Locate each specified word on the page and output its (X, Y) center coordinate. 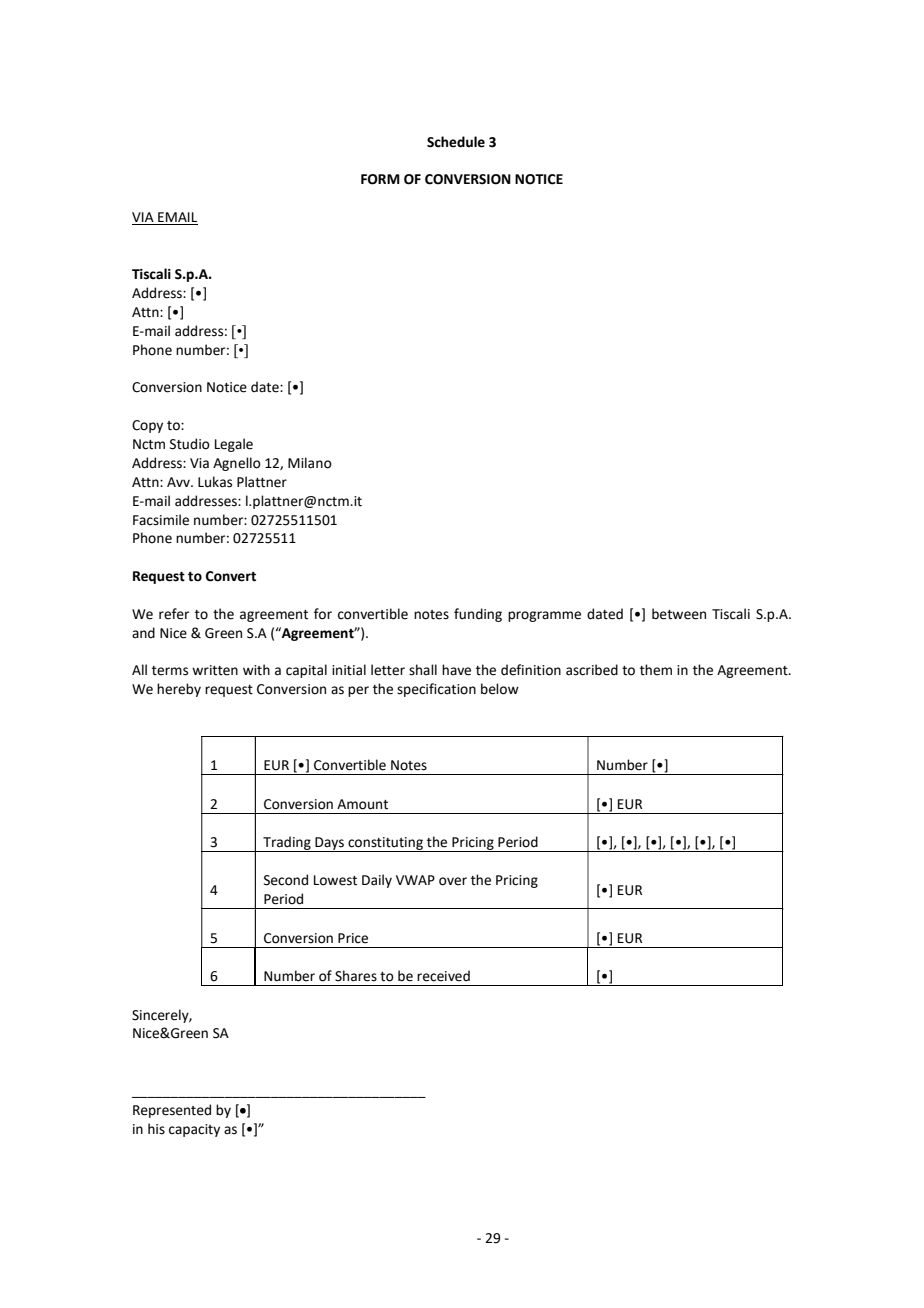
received (443, 976)
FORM (380, 179)
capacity (194, 1130)
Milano (310, 463)
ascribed (592, 670)
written (215, 670)
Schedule (456, 142)
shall (423, 670)
